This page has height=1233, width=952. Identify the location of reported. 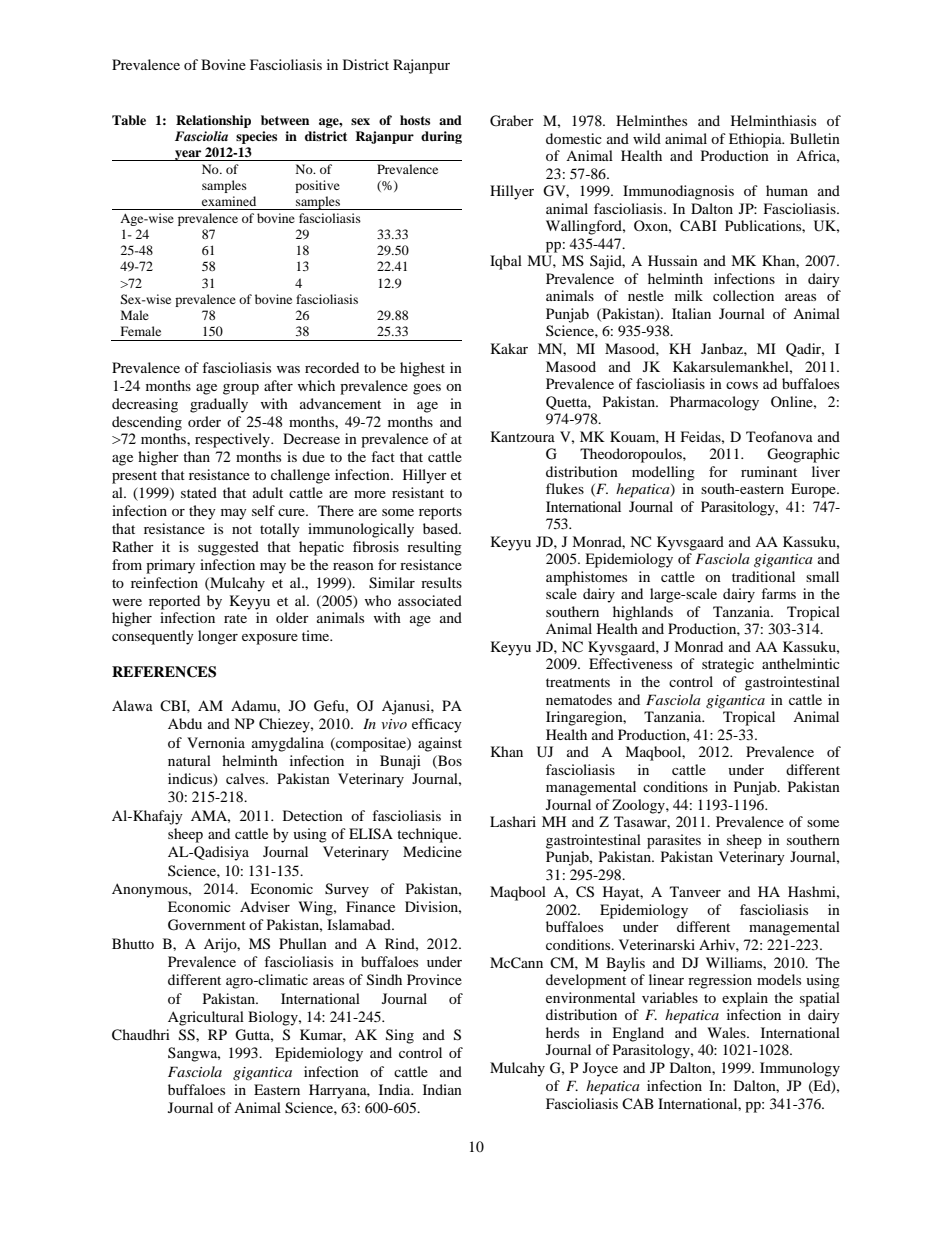
(174, 602).
